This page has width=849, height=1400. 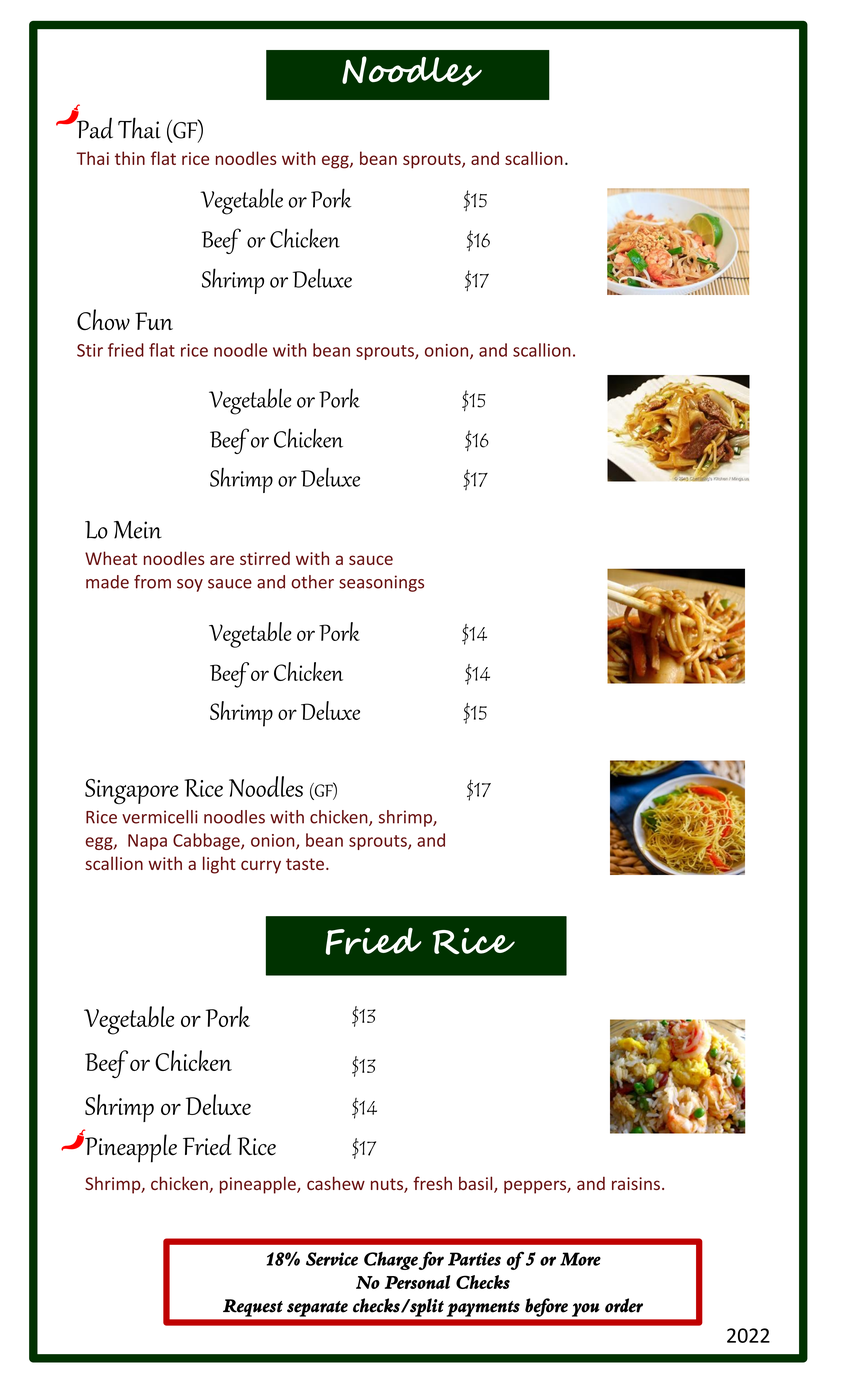 I want to click on Fun, so click(x=154, y=321).
